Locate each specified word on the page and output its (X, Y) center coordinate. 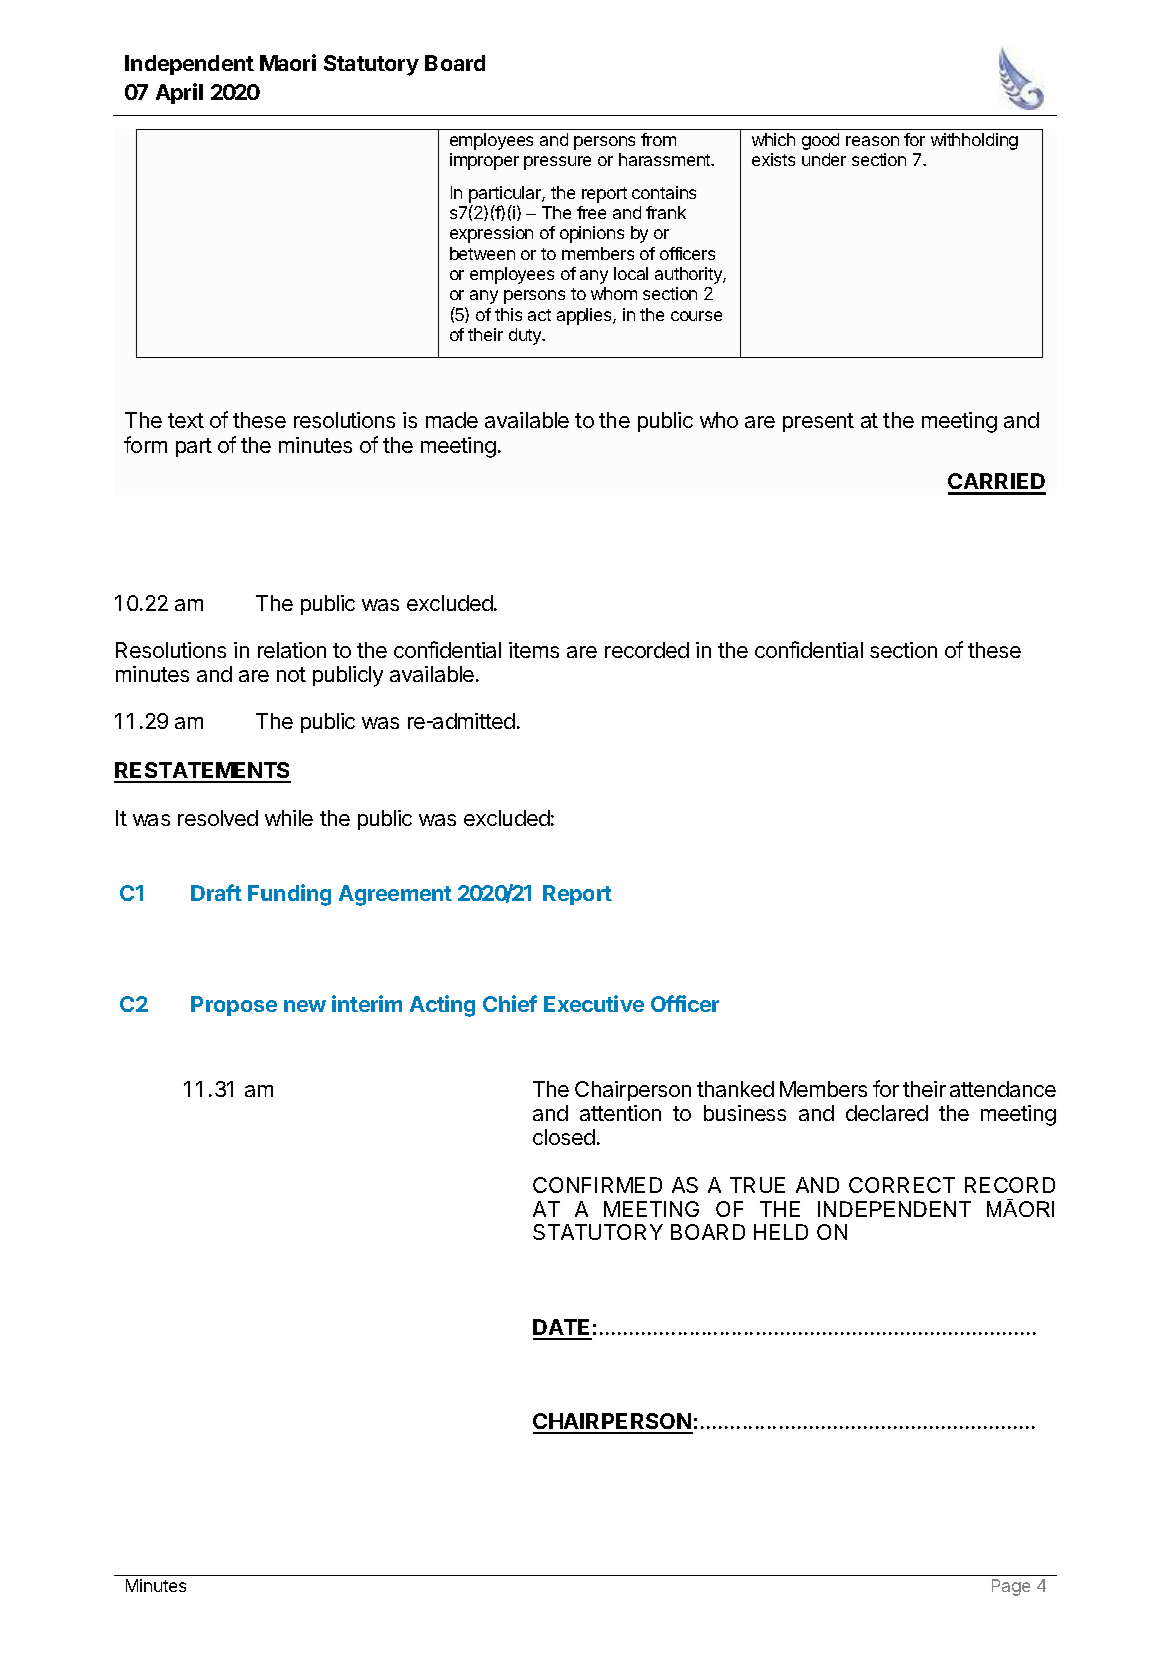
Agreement (395, 895)
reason (872, 141)
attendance (1003, 1089)
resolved (218, 818)
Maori (288, 62)
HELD (781, 1232)
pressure (557, 163)
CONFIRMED (597, 1185)
